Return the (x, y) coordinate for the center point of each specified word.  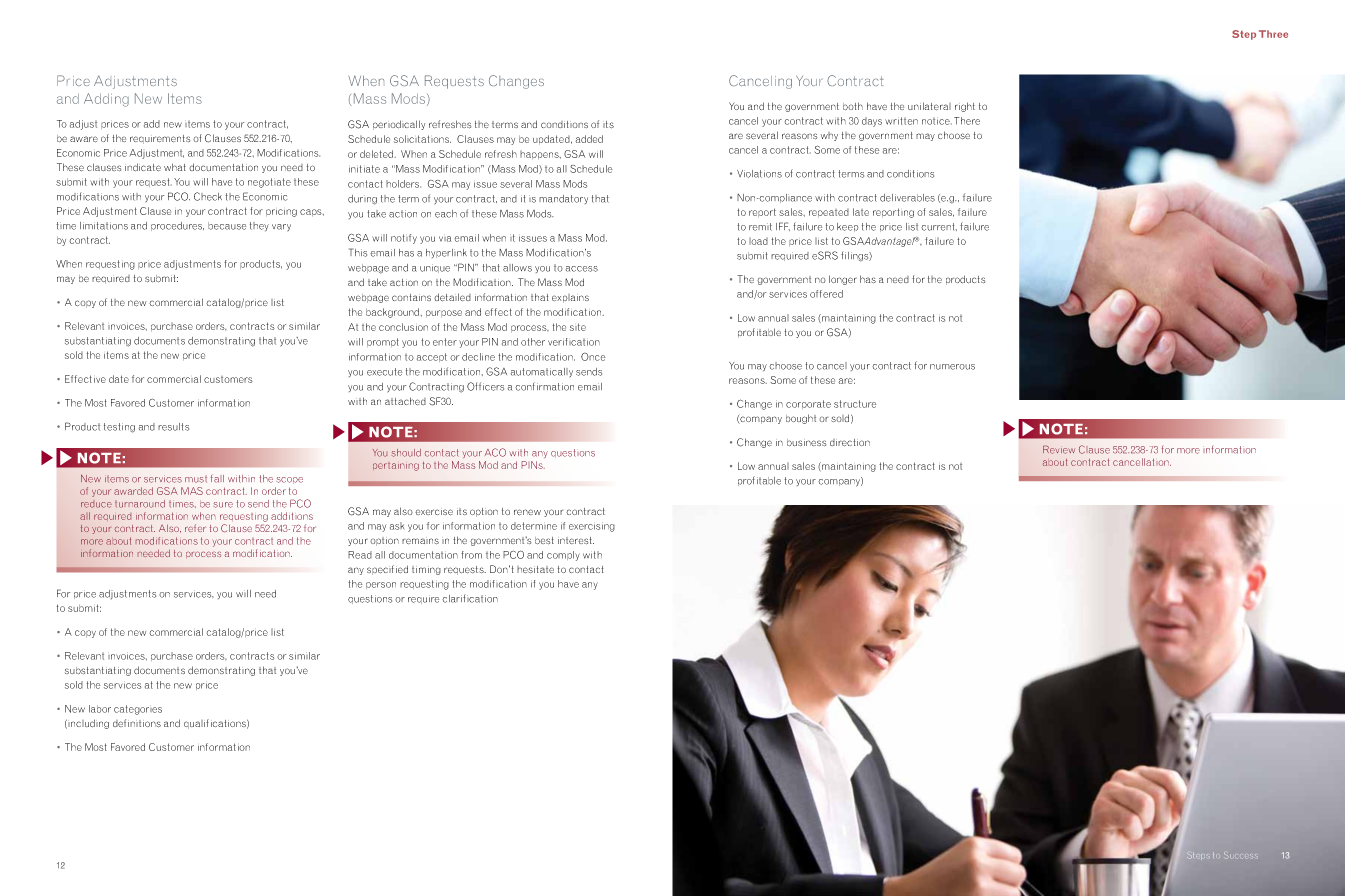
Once (593, 357)
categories (138, 710)
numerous (952, 367)
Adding (106, 100)
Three (1273, 34)
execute (384, 372)
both (853, 106)
